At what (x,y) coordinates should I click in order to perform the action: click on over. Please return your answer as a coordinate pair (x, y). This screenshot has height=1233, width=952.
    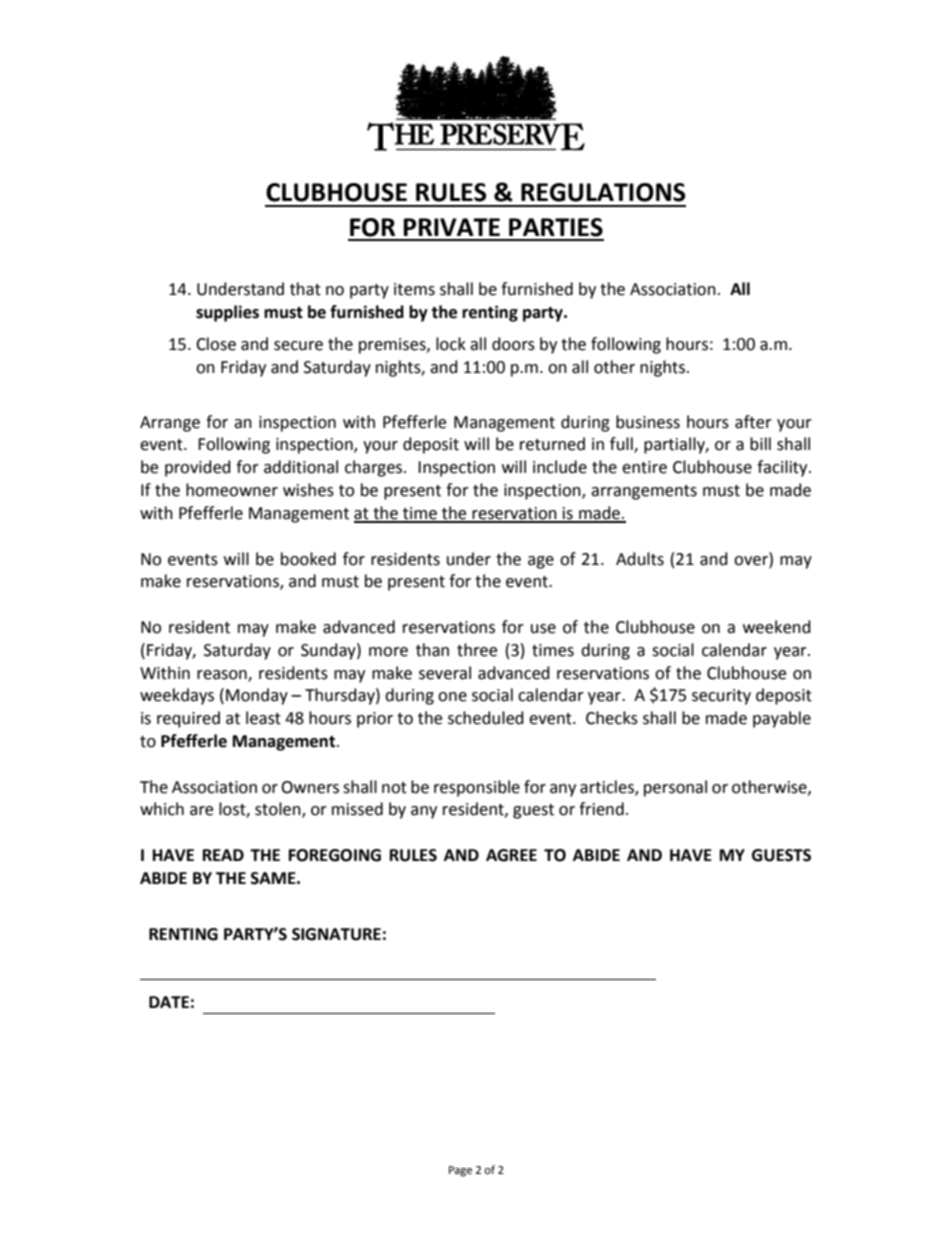
    Looking at the image, I should click on (752, 559).
